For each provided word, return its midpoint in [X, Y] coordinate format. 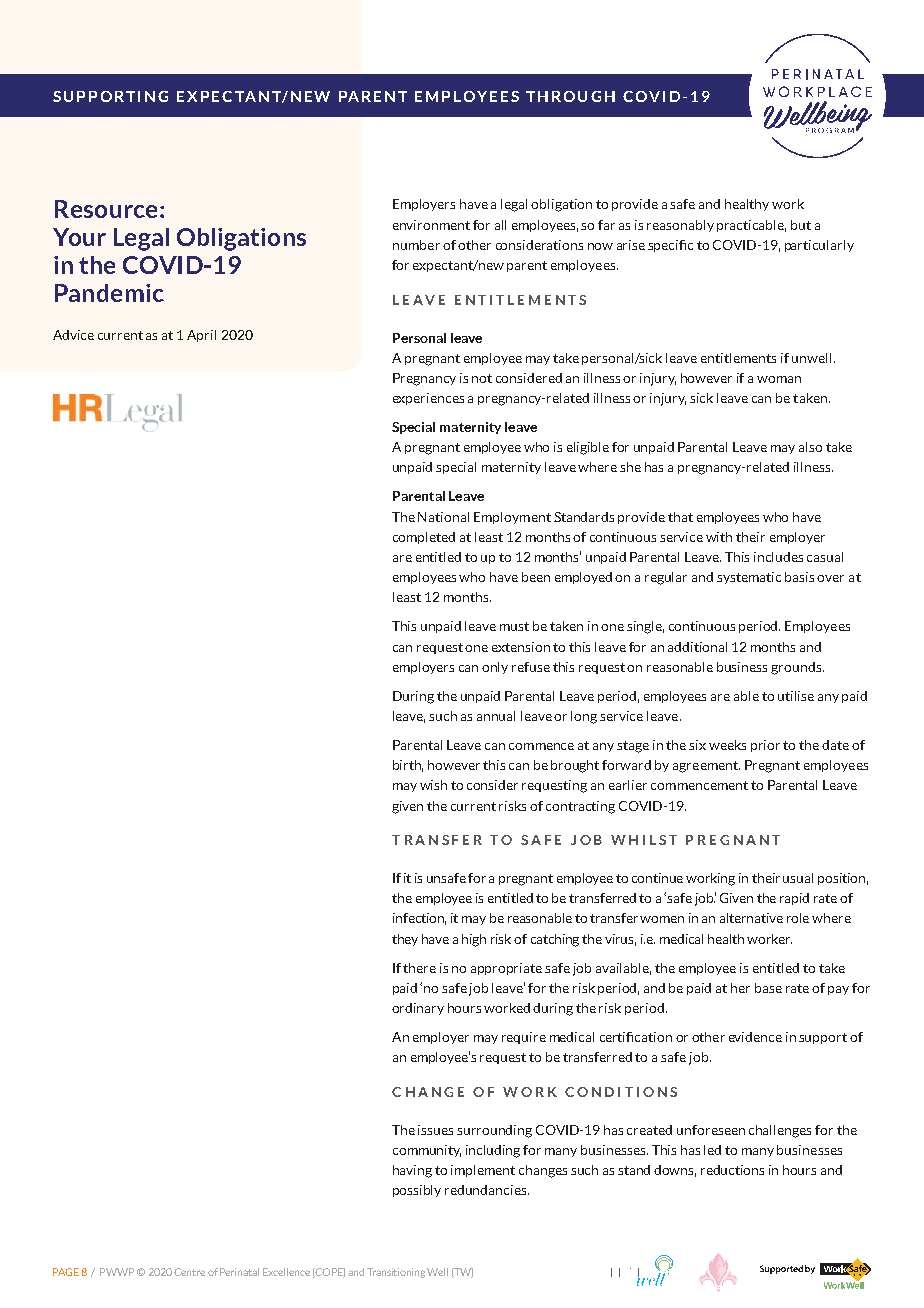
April [201, 336]
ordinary [418, 1009]
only [495, 668]
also [810, 447]
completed [424, 538]
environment [431, 225]
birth [408, 766]
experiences [428, 399]
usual [798, 878]
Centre [189, 1272]
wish [433, 785]
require [524, 1038]
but [801, 225]
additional [697, 647]
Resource [106, 209]
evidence [755, 1037]
